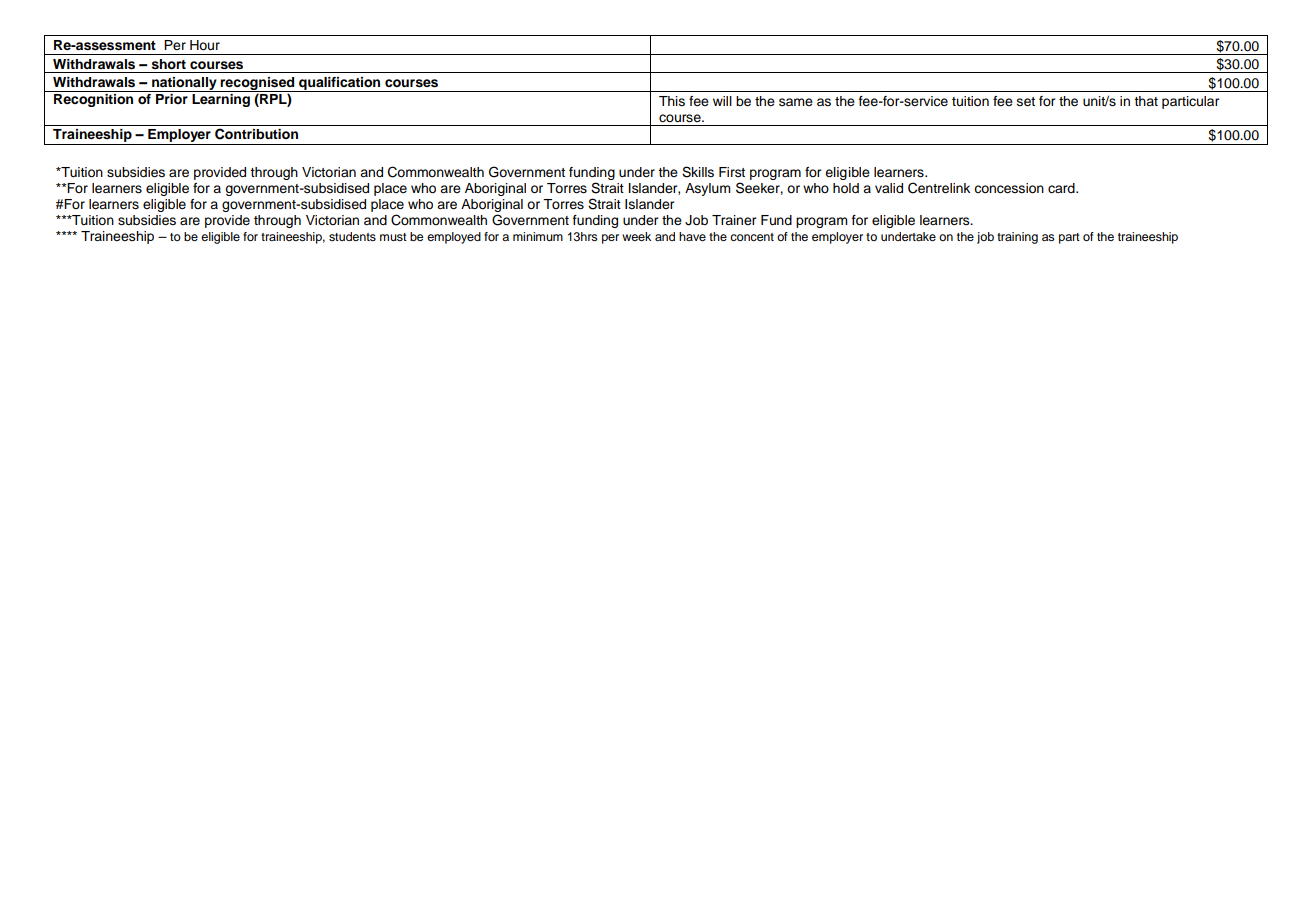 Image resolution: width=1308 pixels, height=924 pixels. What do you see at coordinates (698, 172) in the screenshot?
I see `Skills` at bounding box center [698, 172].
